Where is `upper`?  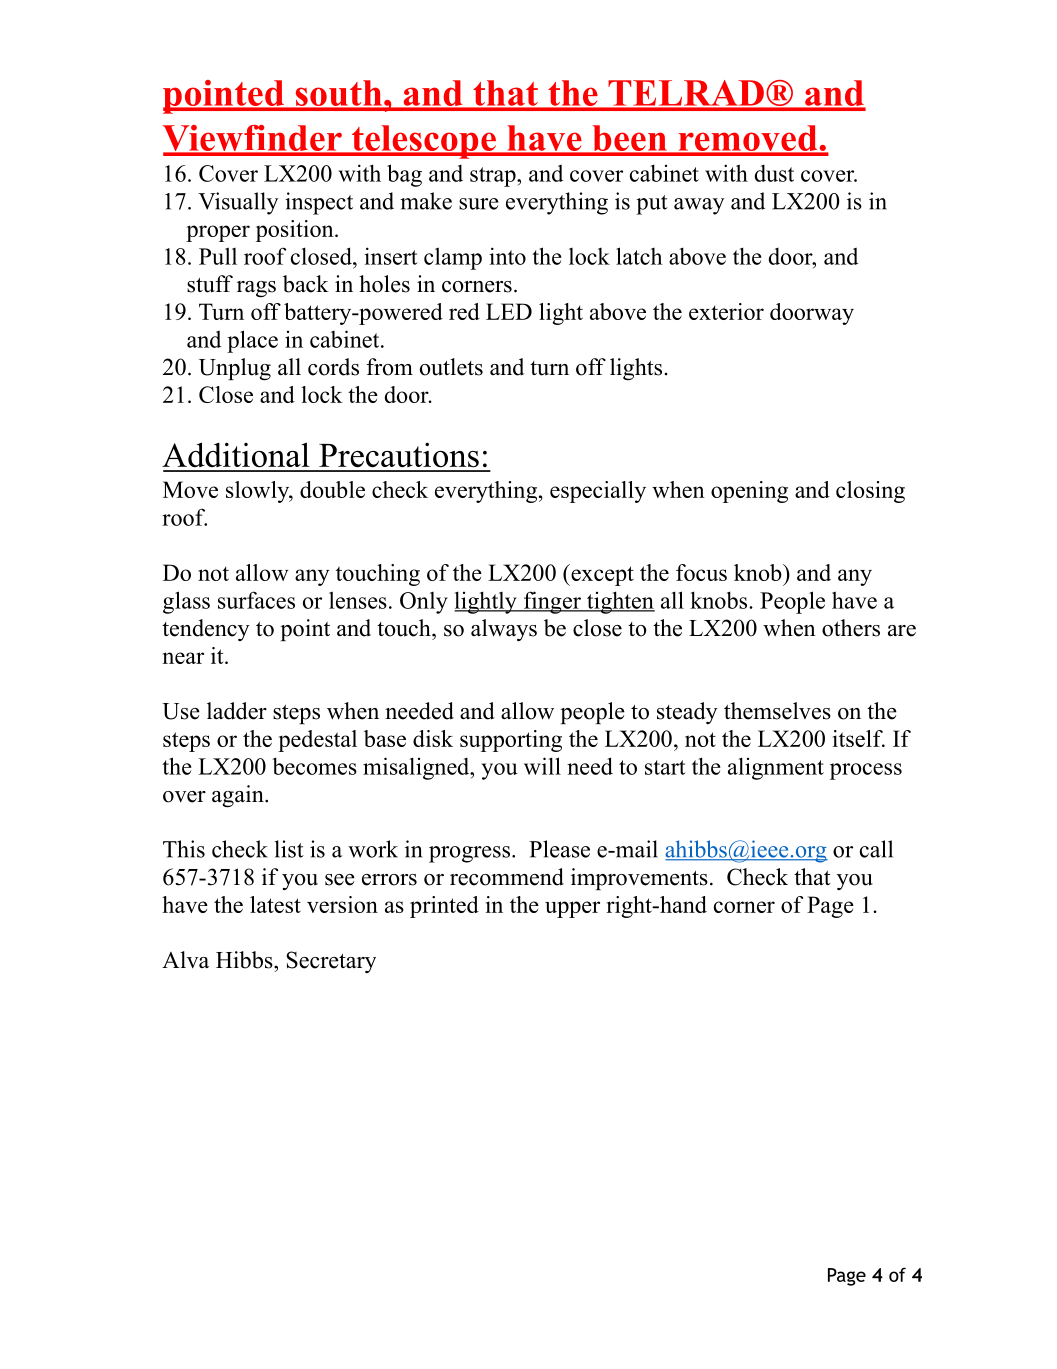
upper is located at coordinates (572, 909).
